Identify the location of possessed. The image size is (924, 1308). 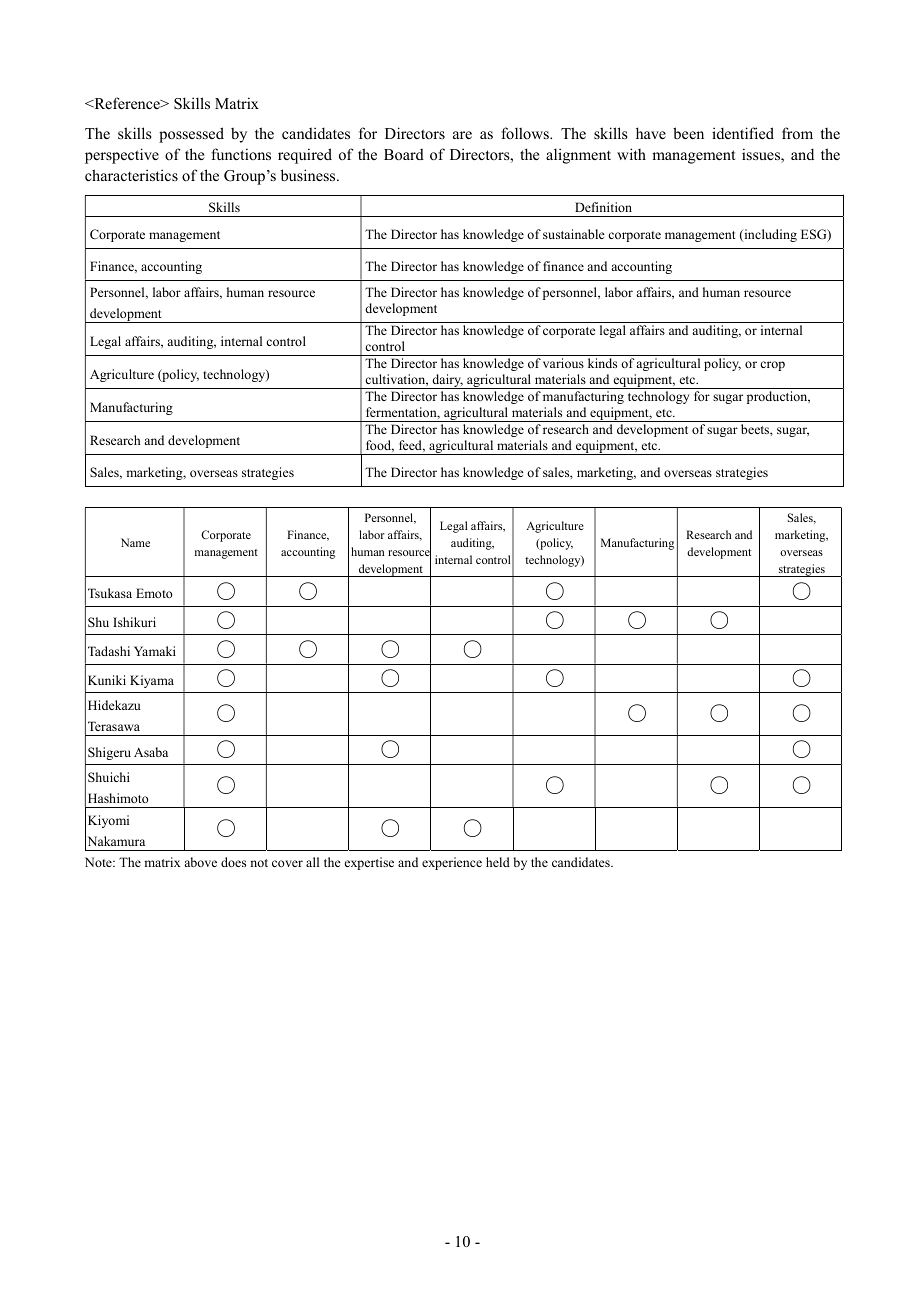
(191, 135).
